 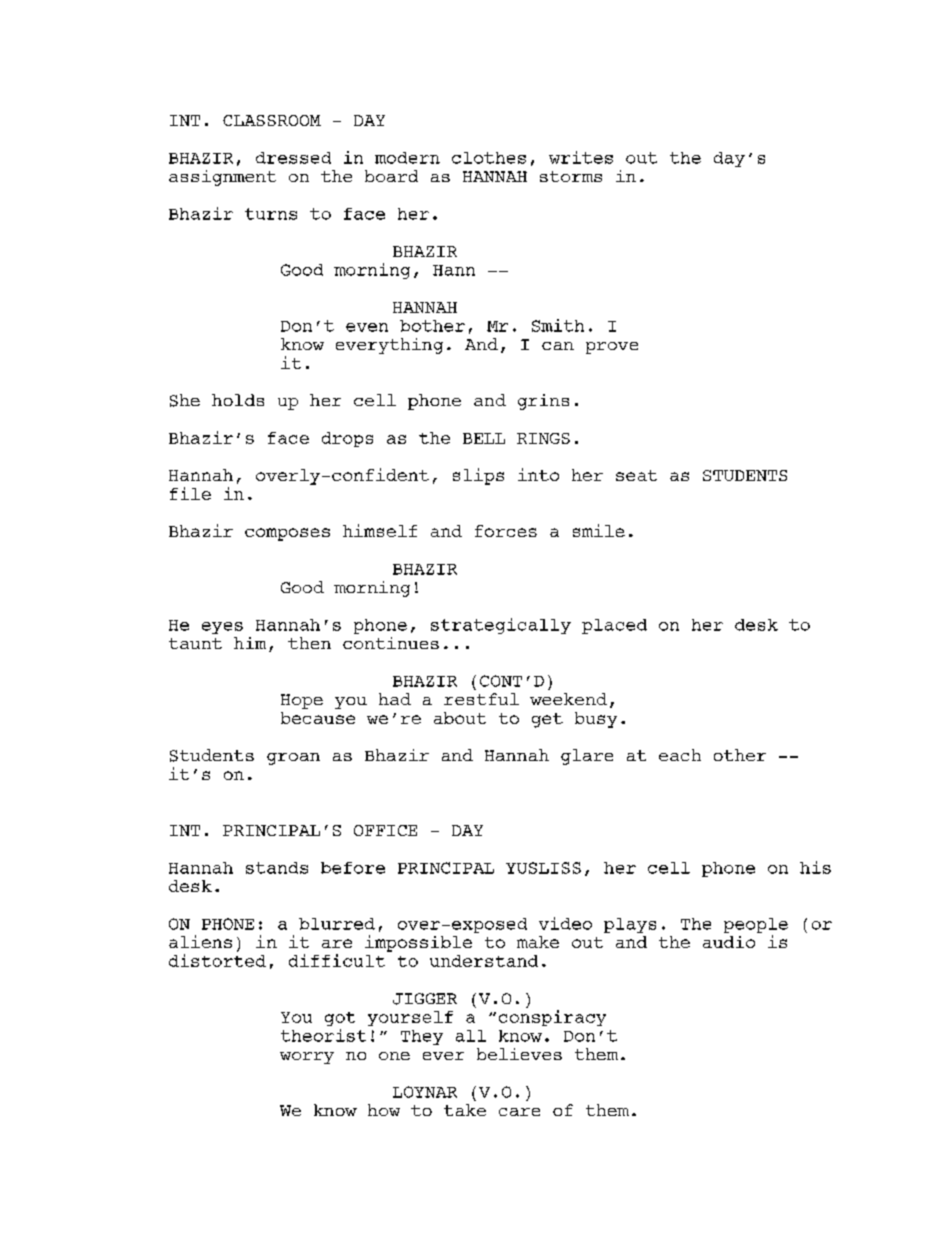 What do you see at coordinates (307, 1058) in the page?
I see `worry` at bounding box center [307, 1058].
